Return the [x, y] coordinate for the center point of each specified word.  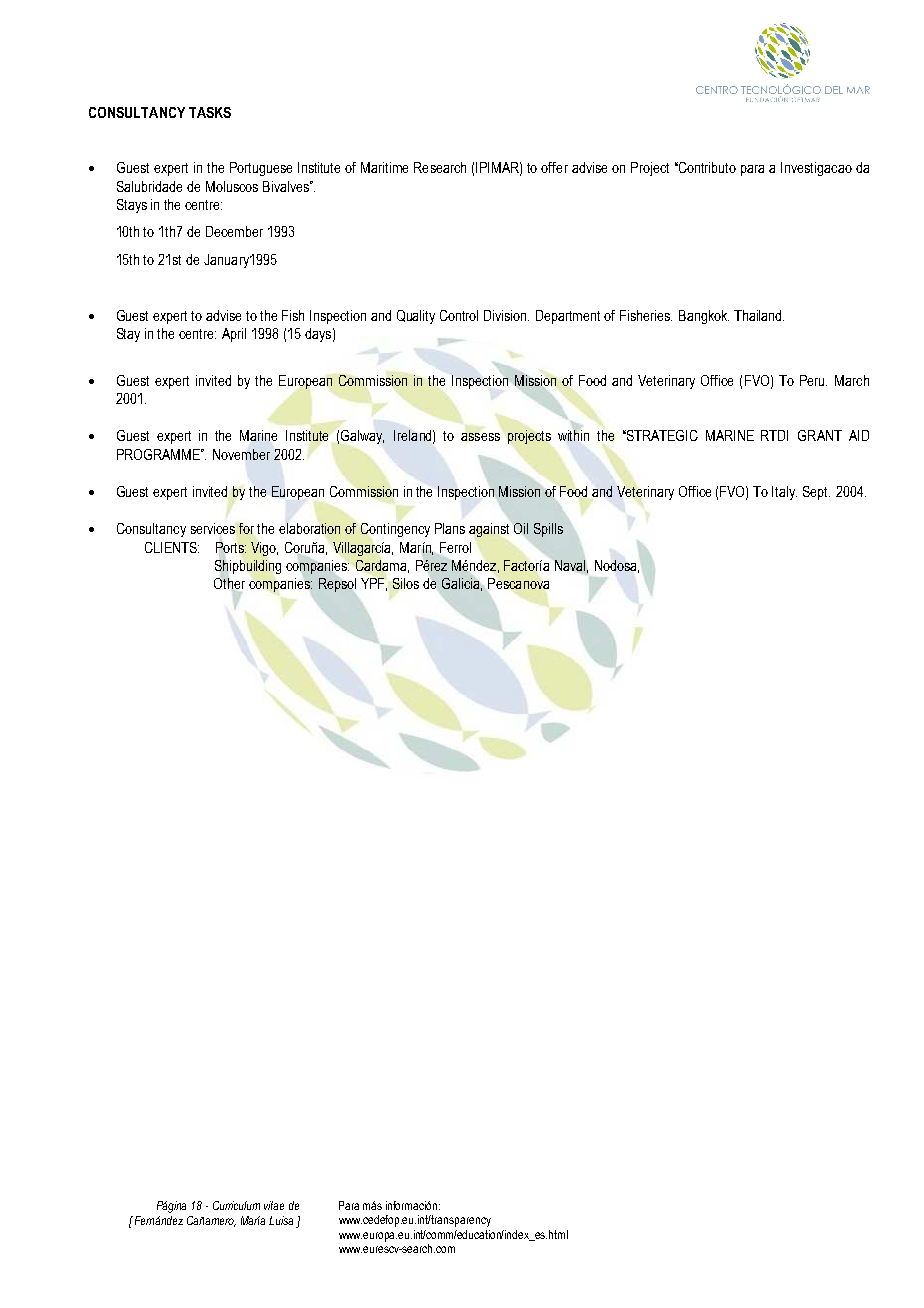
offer [554, 167]
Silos [406, 583]
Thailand [759, 315]
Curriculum [236, 1205]
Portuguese [261, 169]
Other [229, 583]
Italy [784, 493]
